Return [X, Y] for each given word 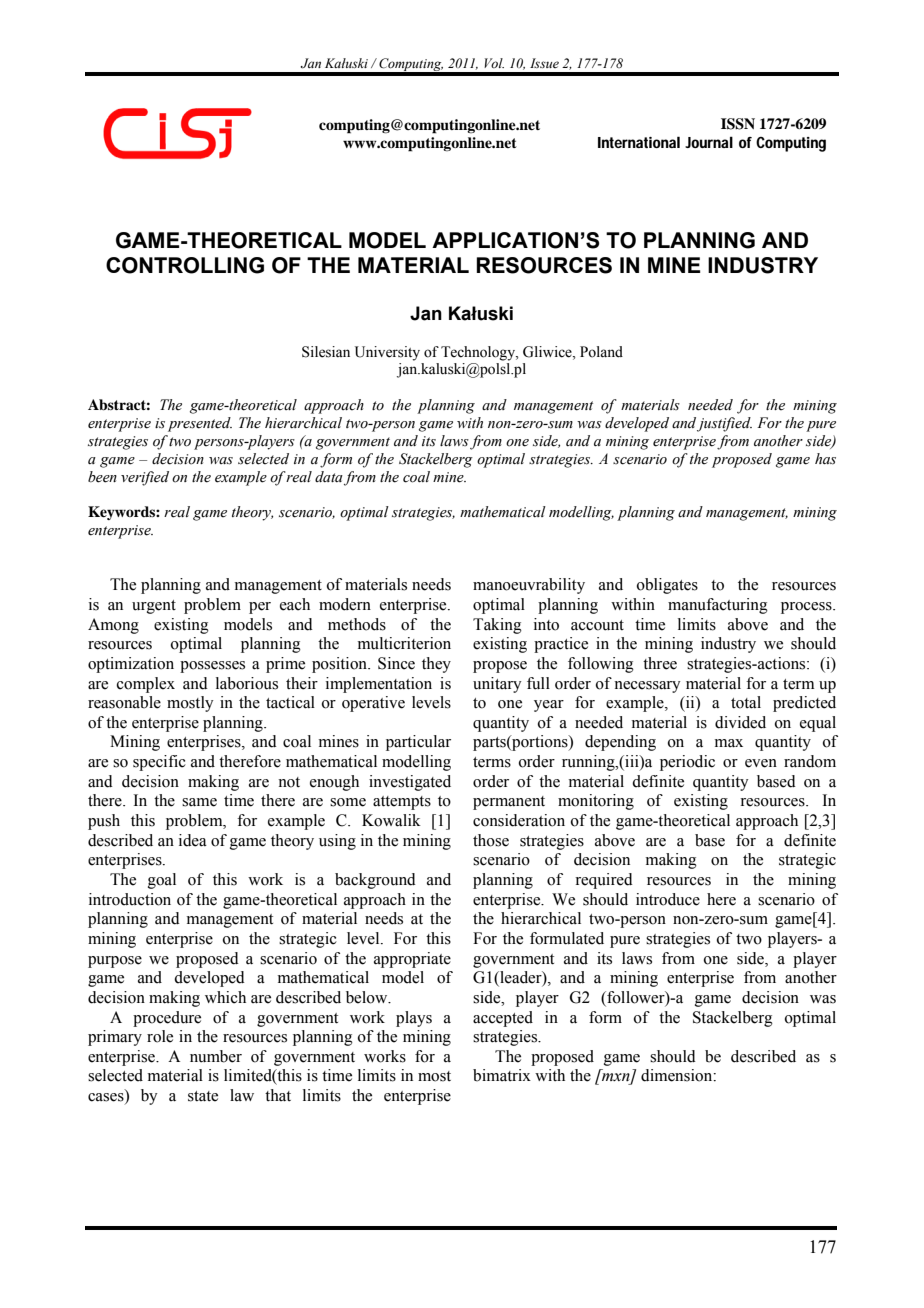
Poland [601, 352]
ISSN [738, 124]
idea [193, 840]
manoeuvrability [529, 586]
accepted [503, 1019]
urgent [154, 607]
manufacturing [718, 606]
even [761, 763]
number [216, 1056]
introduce [668, 899]
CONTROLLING [185, 265]
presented [200, 424]
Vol [494, 63]
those [491, 840]
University [387, 353]
